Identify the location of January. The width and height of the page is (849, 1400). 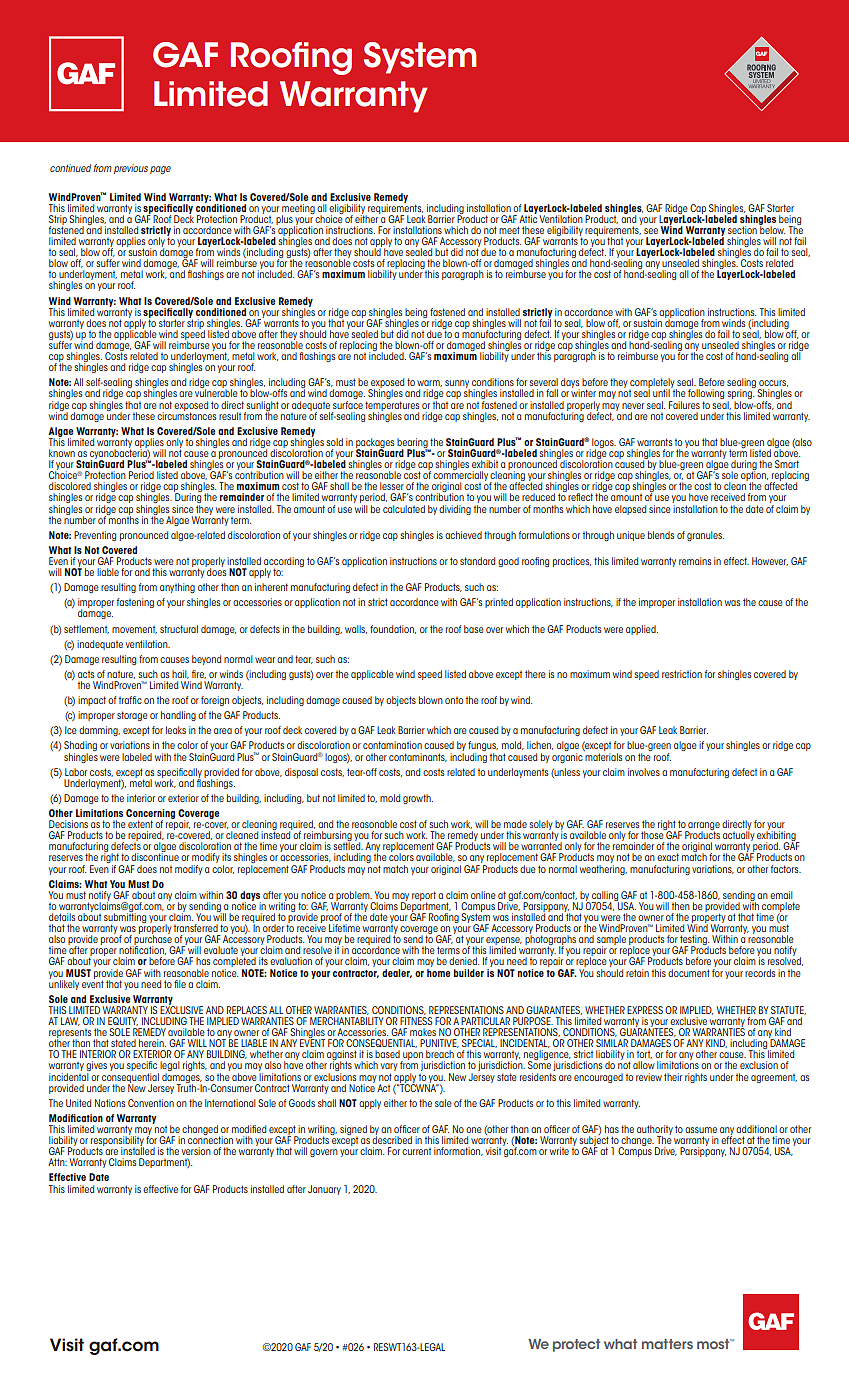
(324, 1190).
